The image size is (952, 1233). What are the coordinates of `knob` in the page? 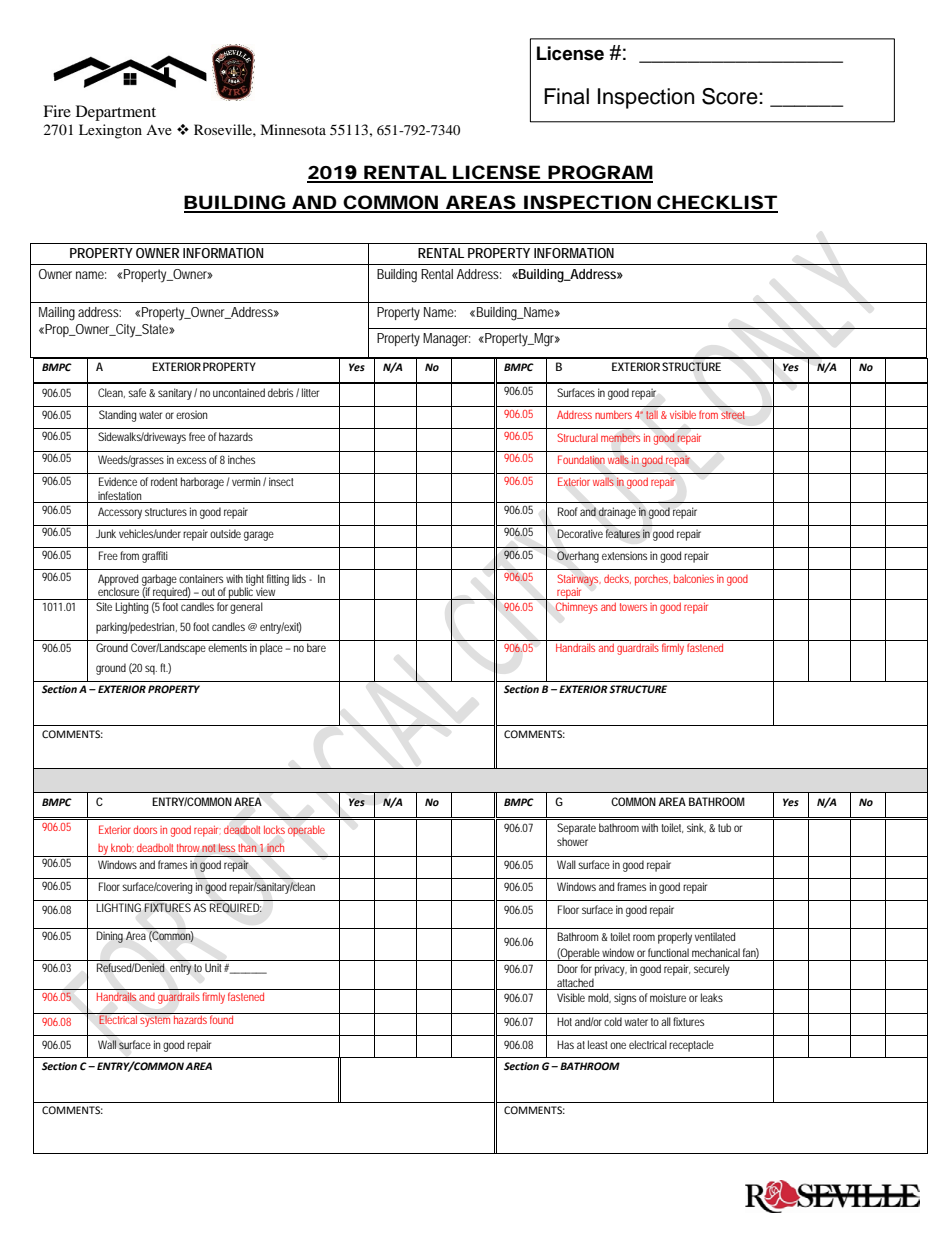 It's located at (122, 847).
